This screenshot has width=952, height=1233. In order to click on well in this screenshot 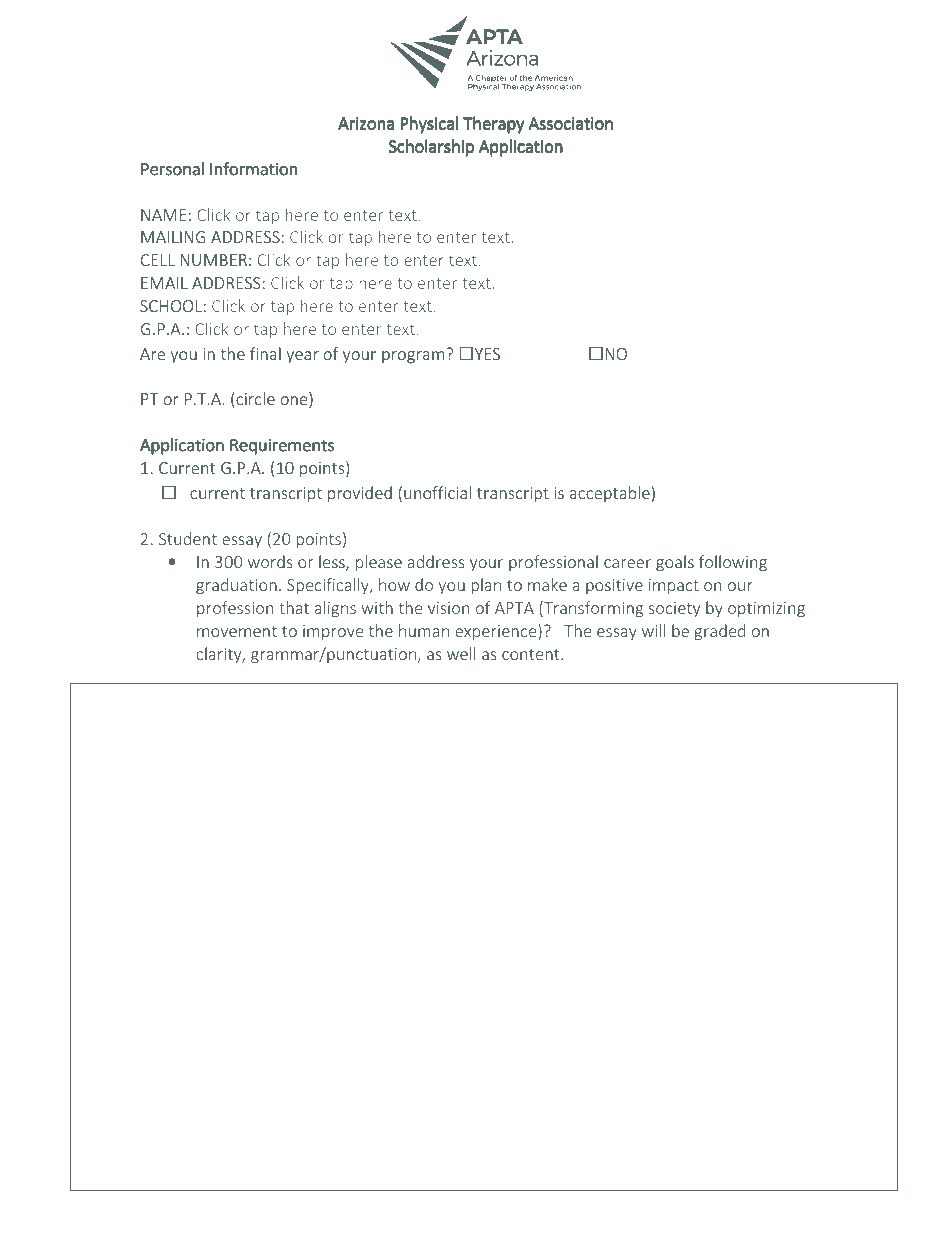, I will do `click(461, 653)`.
